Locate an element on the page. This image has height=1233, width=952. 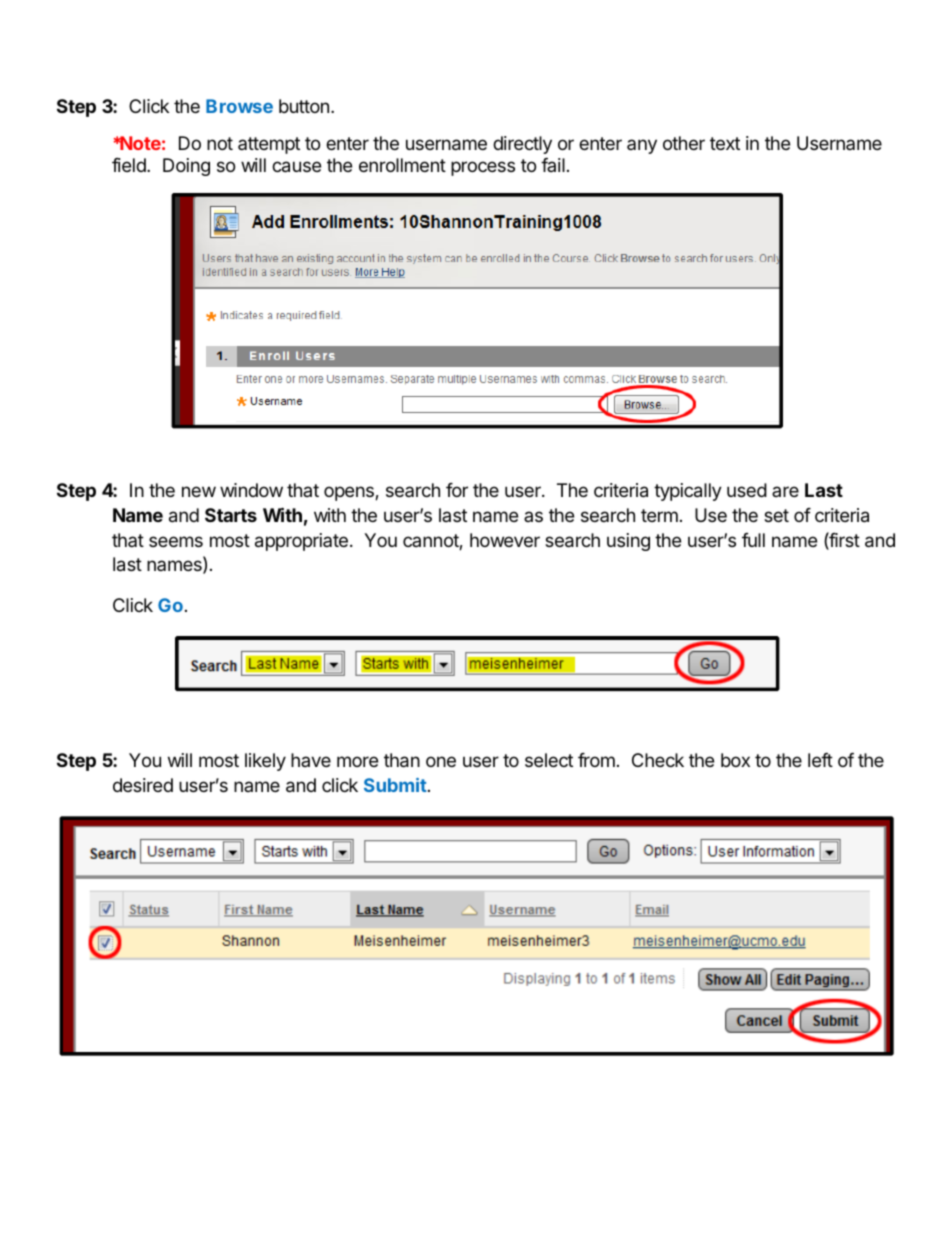
full is located at coordinates (753, 540).
